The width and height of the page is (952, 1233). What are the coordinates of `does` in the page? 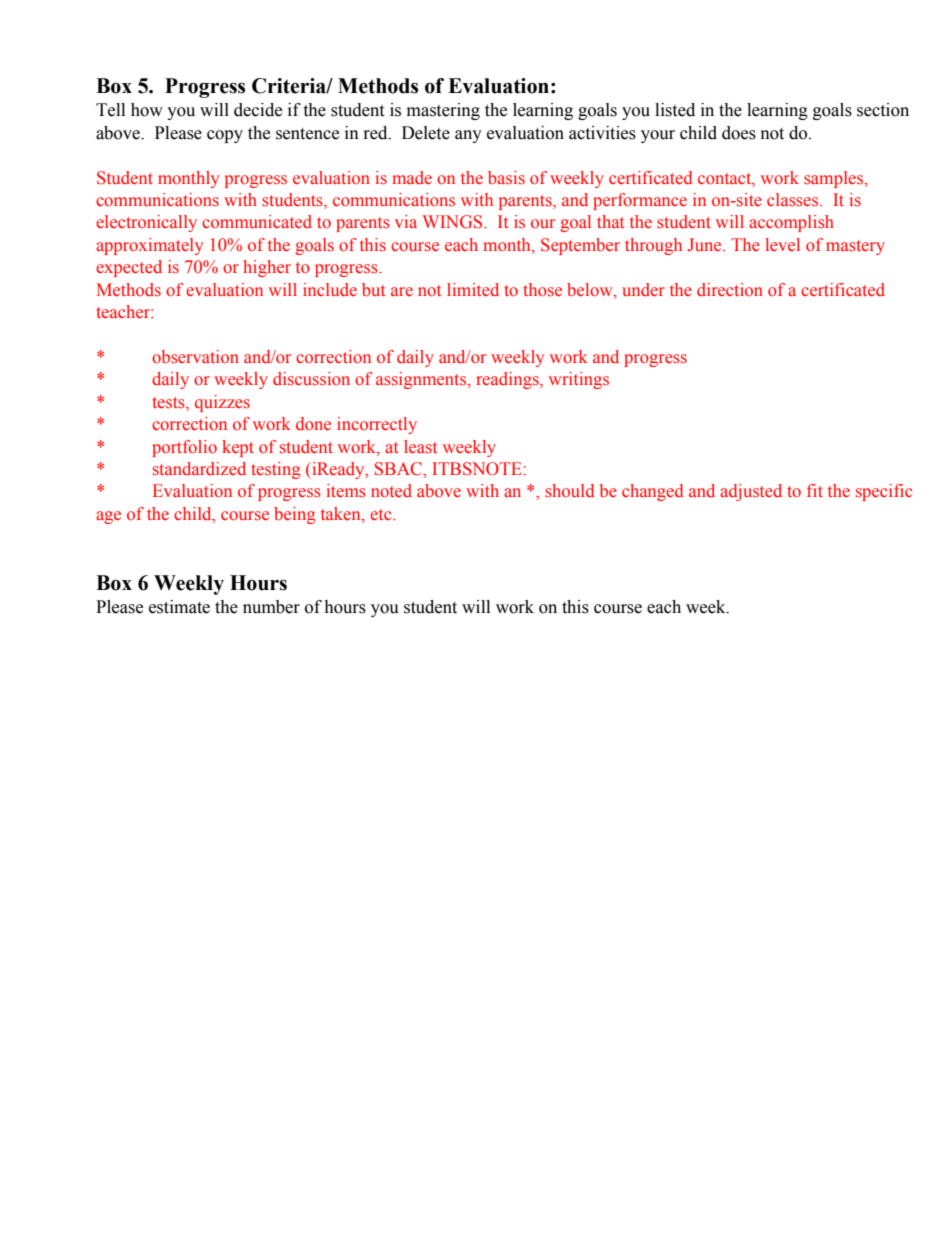 It's located at (739, 133).
